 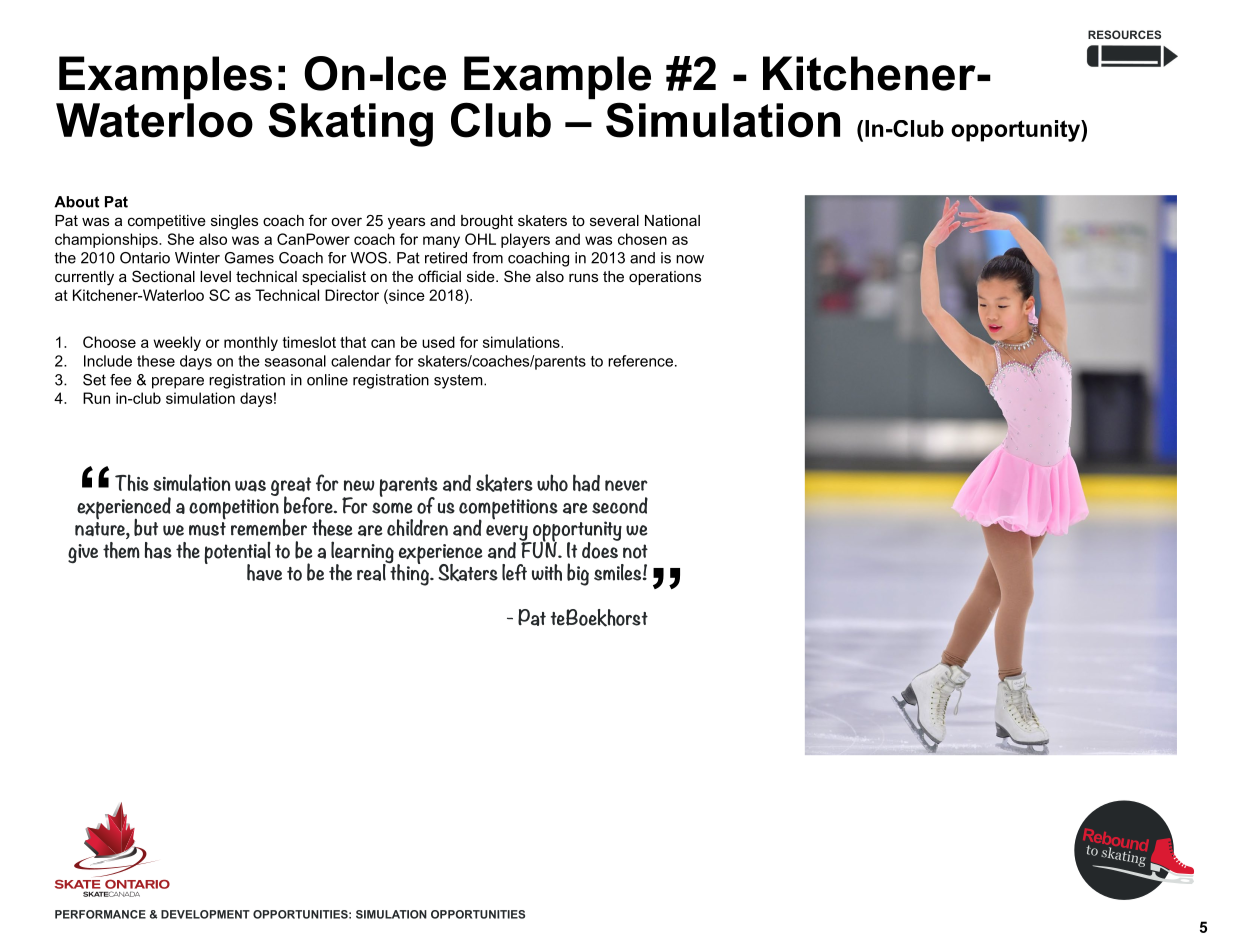 What do you see at coordinates (578, 574) in the screenshot?
I see `big` at bounding box center [578, 574].
